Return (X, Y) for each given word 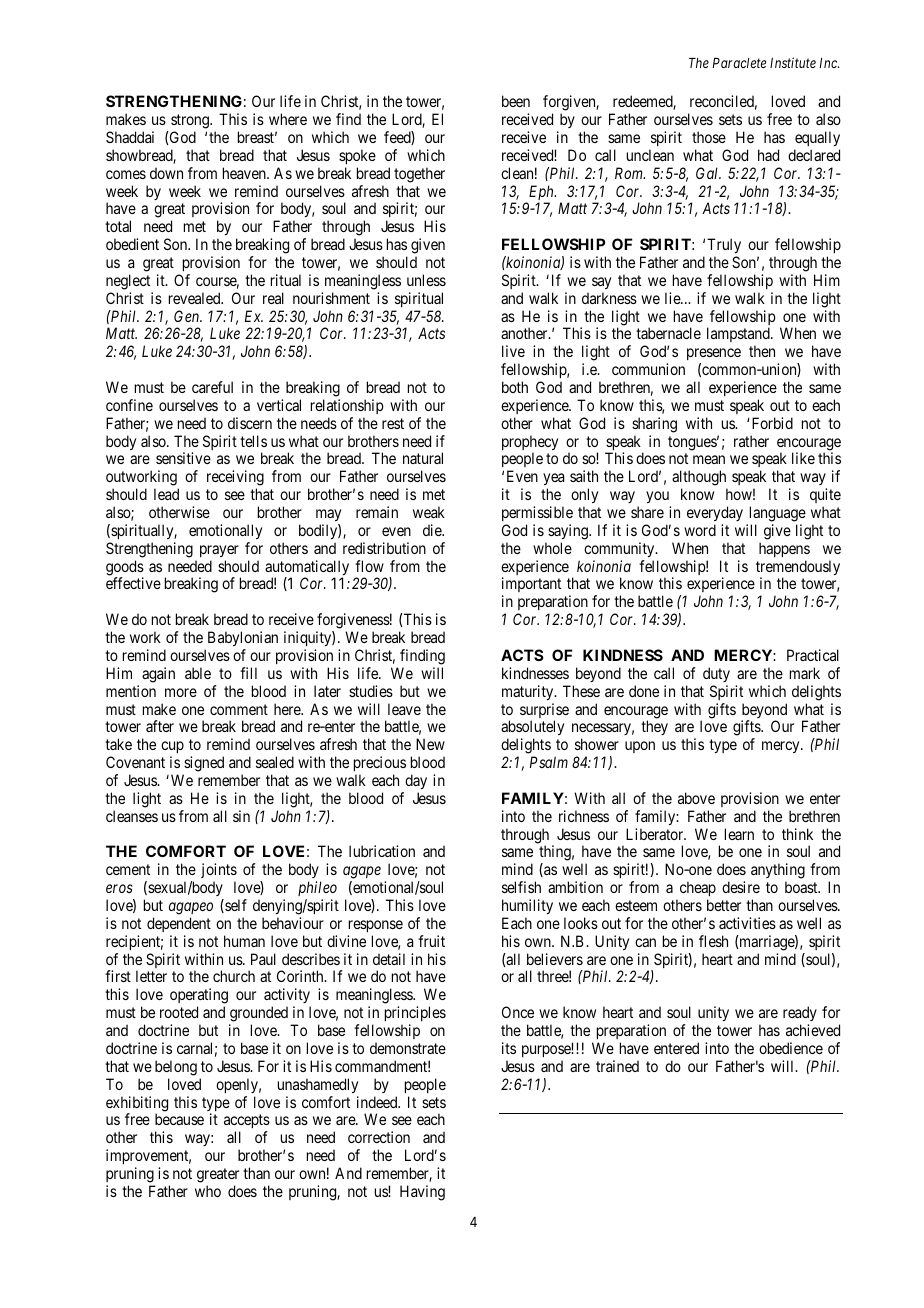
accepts (247, 1123)
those (709, 137)
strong (191, 121)
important (531, 586)
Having (422, 1193)
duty (716, 674)
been (516, 101)
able (198, 673)
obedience (791, 1048)
